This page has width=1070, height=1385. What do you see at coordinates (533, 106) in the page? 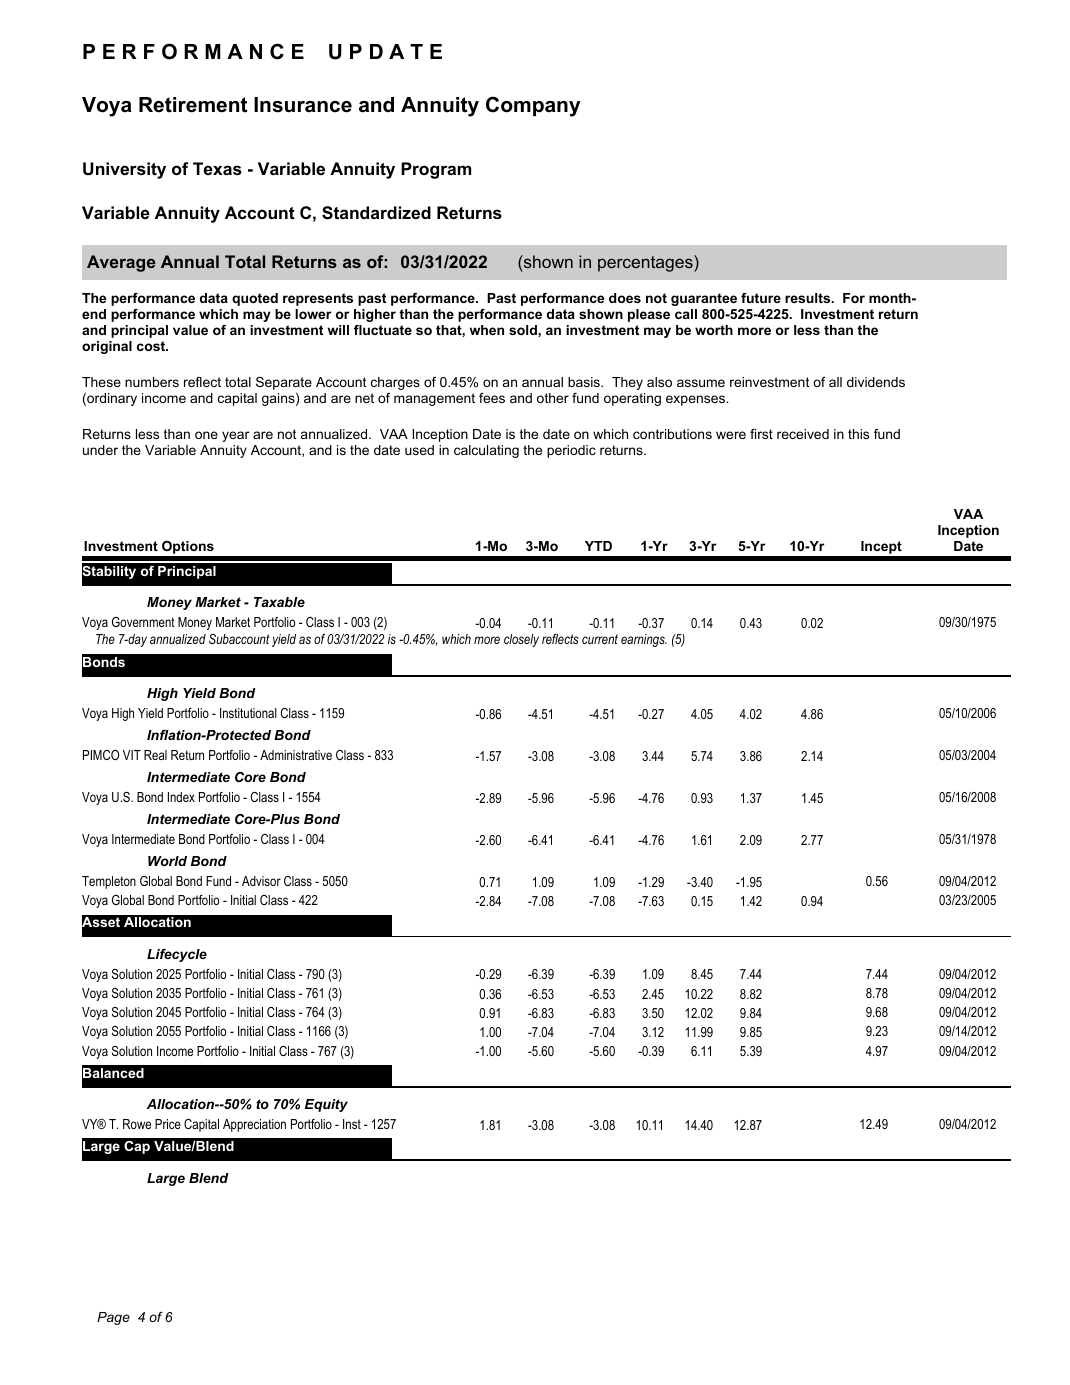
I see `Company` at bounding box center [533, 106].
